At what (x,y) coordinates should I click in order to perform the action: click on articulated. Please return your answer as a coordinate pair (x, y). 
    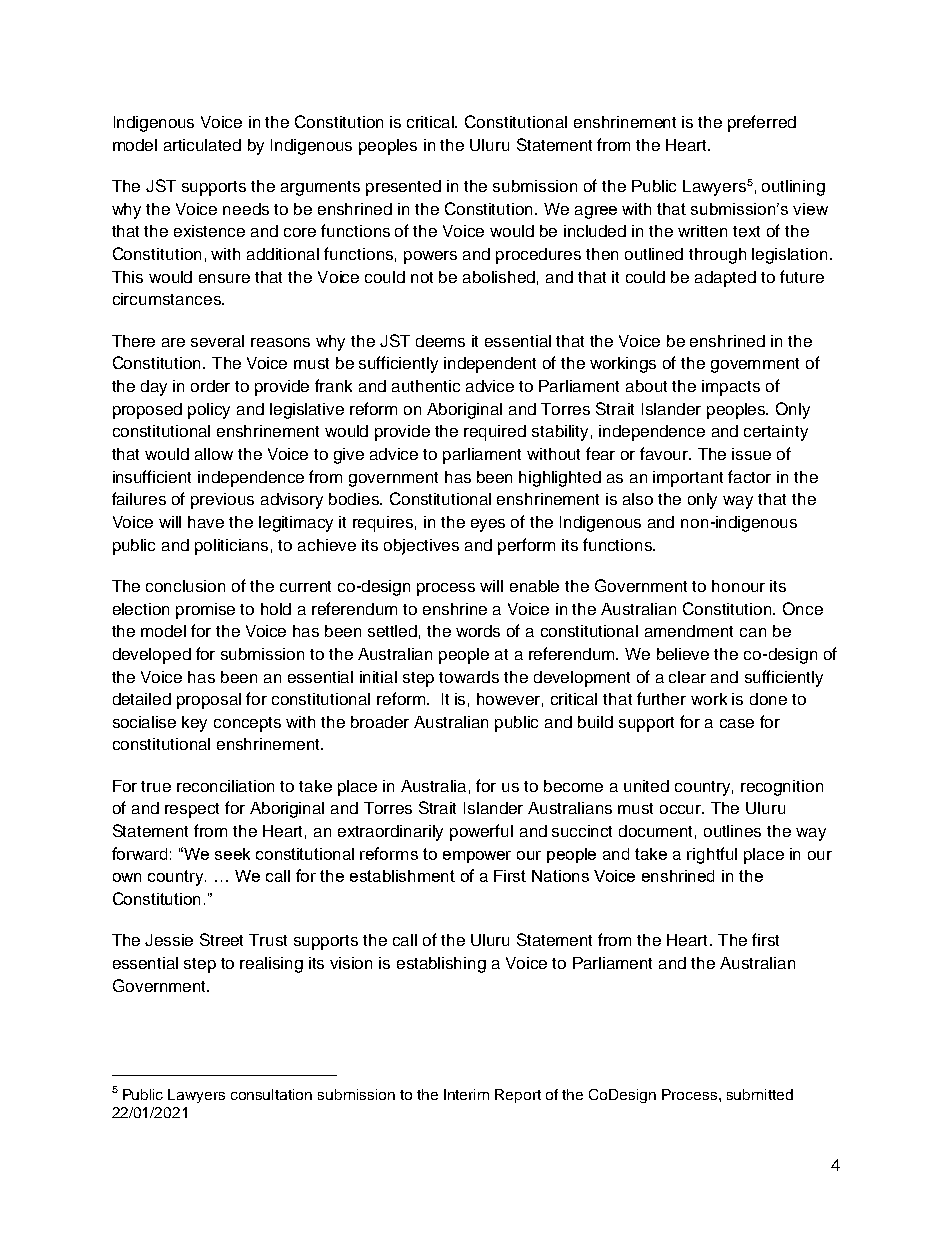
    Looking at the image, I should click on (202, 145).
